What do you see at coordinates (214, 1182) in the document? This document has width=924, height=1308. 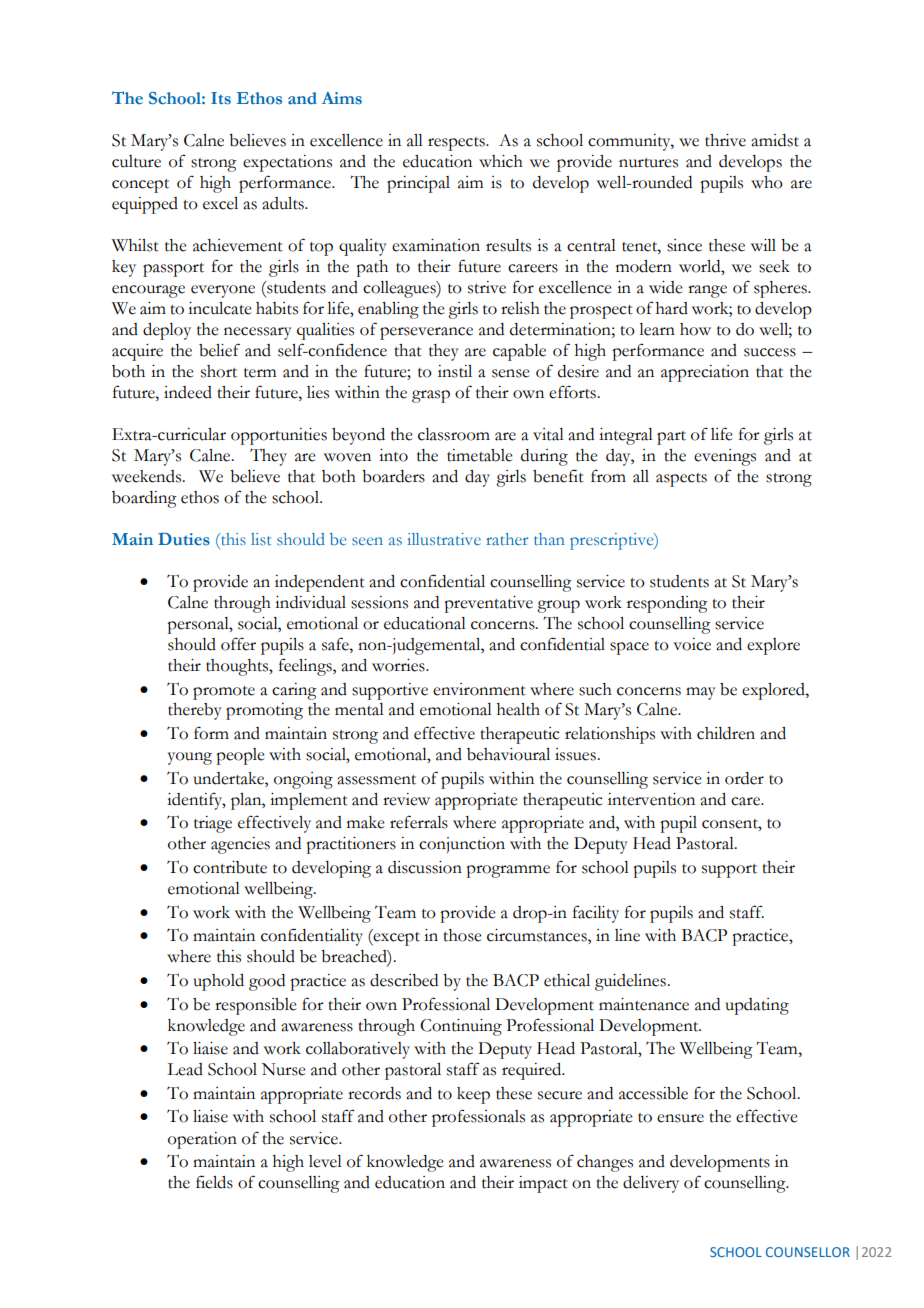 I see `fields` at bounding box center [214, 1182].
